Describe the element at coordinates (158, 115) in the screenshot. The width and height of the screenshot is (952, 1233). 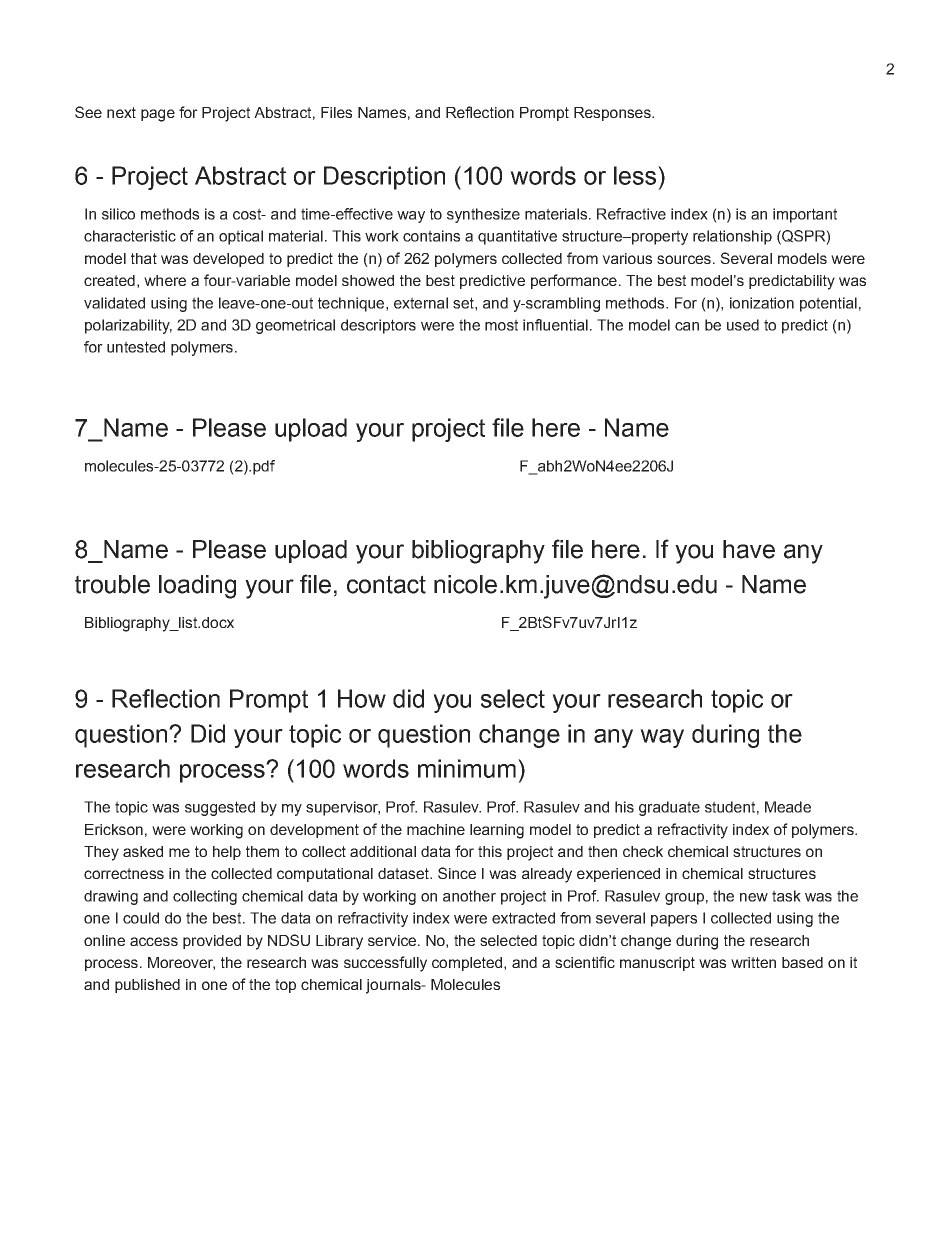
I see `page` at that location.
